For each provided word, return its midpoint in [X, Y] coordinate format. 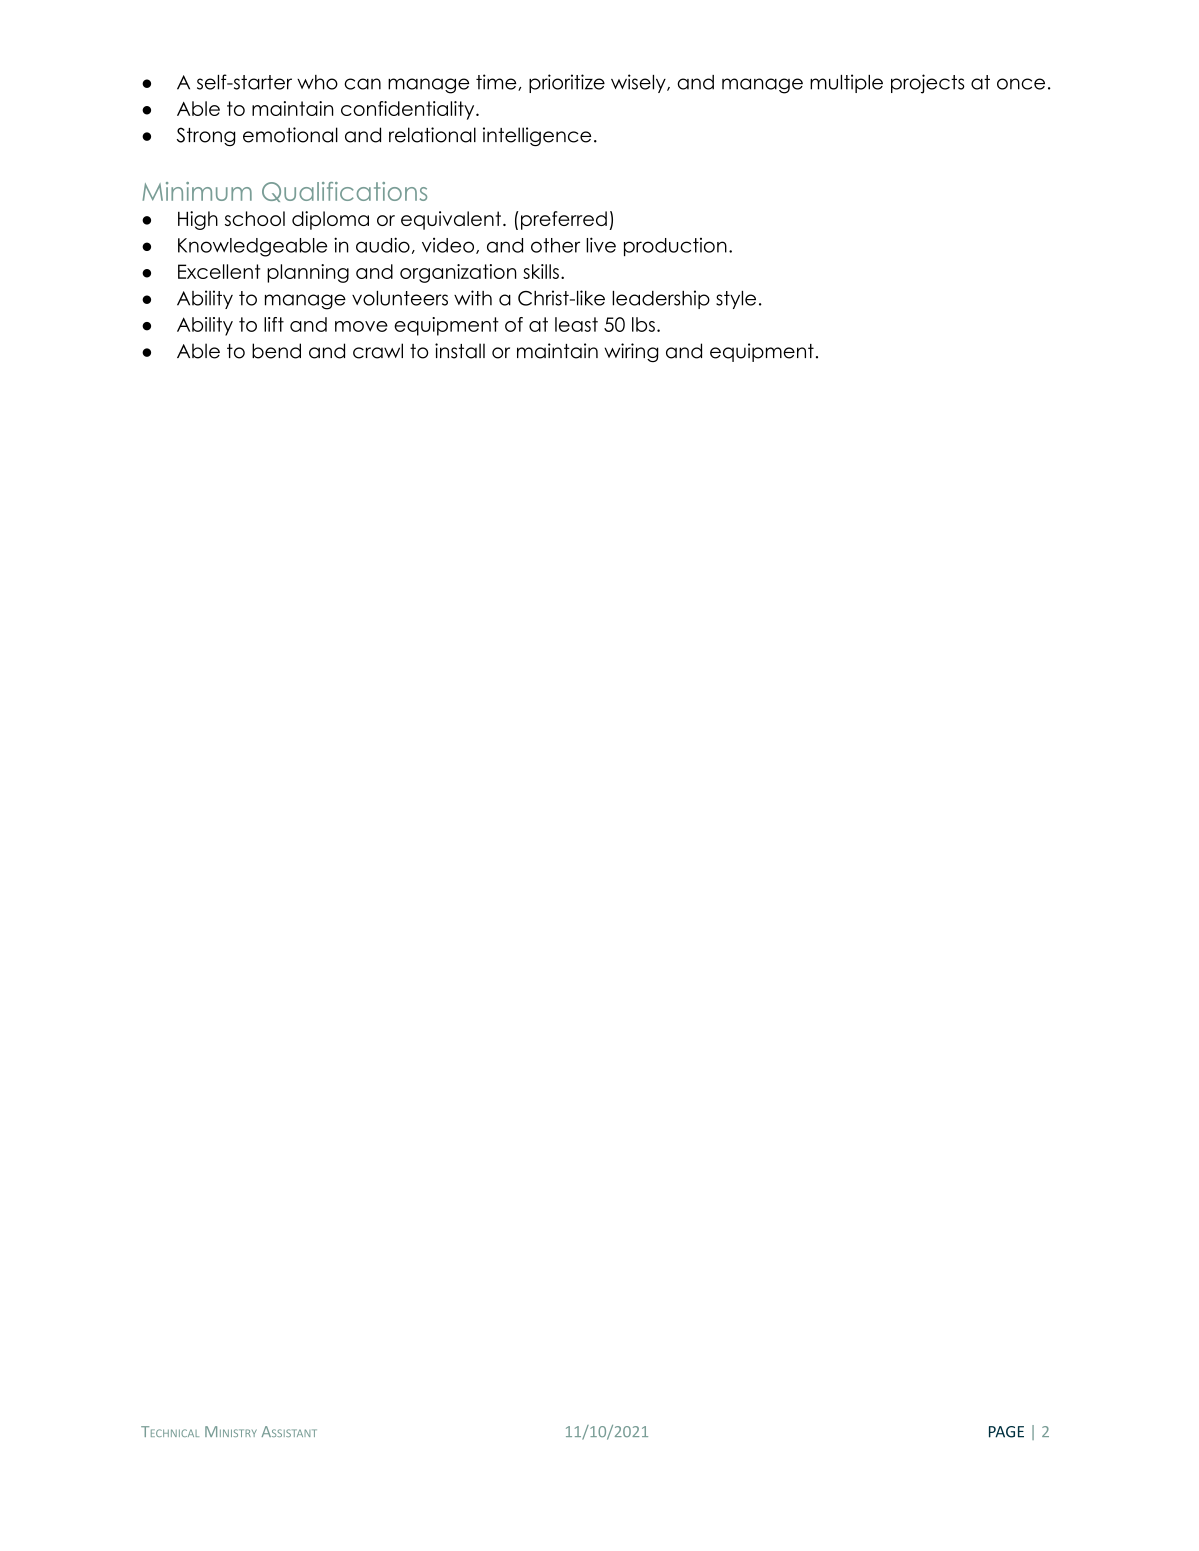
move [361, 326]
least [576, 324]
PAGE [1006, 1432]
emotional [290, 135]
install [460, 351]
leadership [661, 299]
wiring [631, 352]
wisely [639, 83]
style [736, 300]
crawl [378, 351]
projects [928, 84]
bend [276, 351]
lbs [643, 324]
